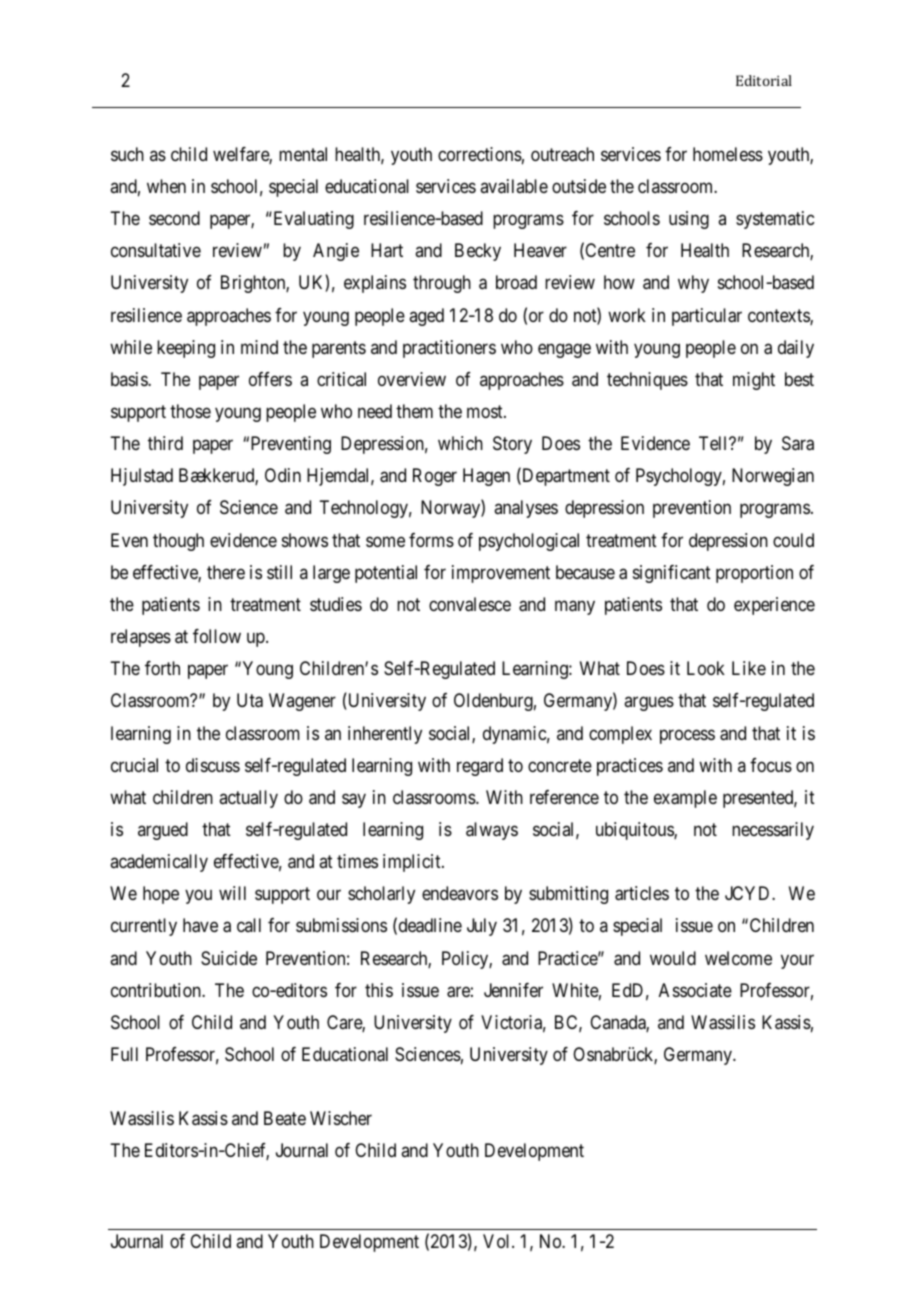 The height and width of the screenshot is (1308, 924). I want to click on third, so click(165, 443).
